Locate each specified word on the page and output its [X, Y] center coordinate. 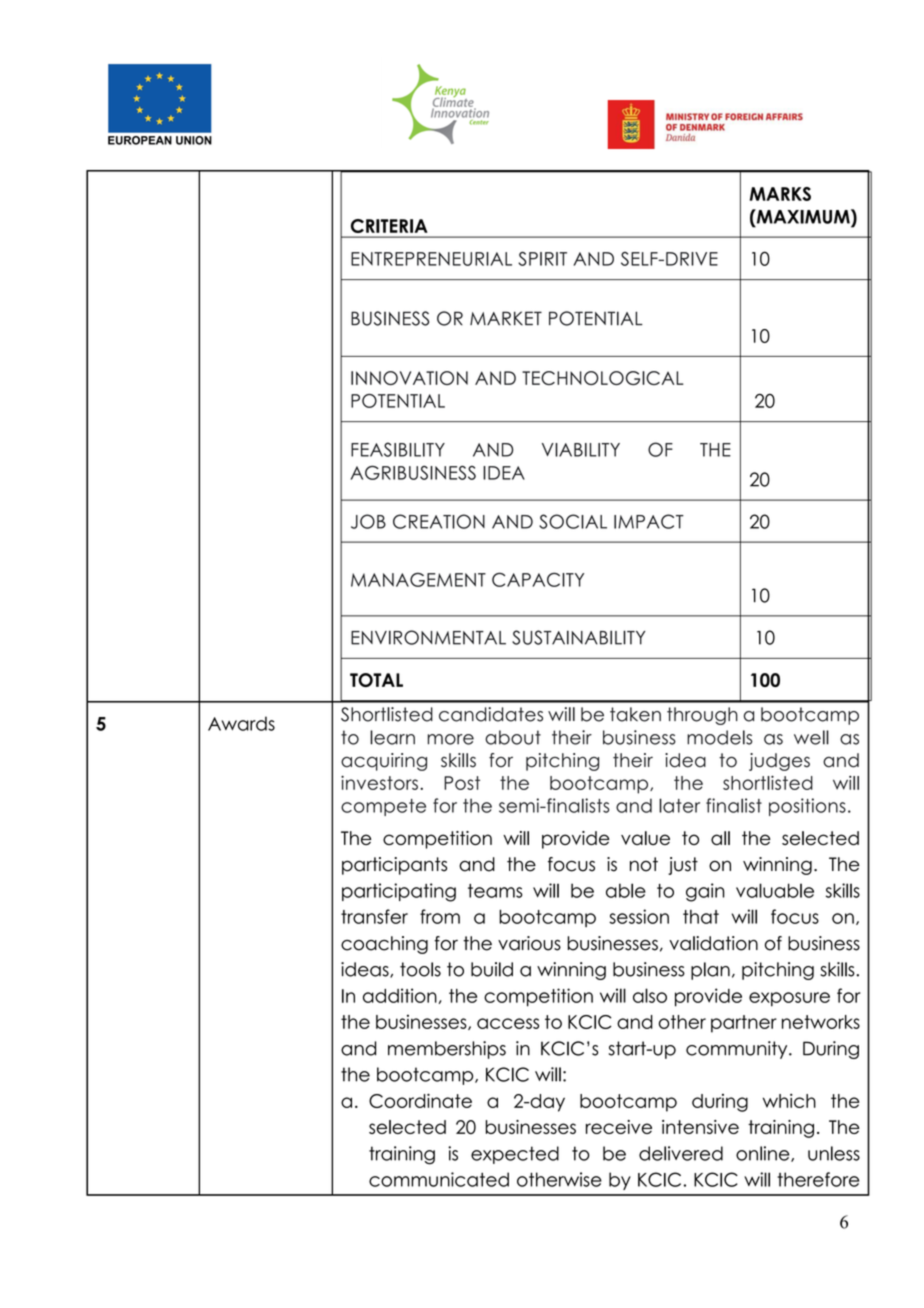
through [702, 716]
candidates [491, 714]
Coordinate [420, 1100]
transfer [374, 916]
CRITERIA [389, 226]
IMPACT [649, 521]
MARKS [780, 194]
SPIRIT [542, 258]
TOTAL [376, 680]
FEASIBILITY [398, 449]
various [529, 943]
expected [515, 1155]
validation [713, 943]
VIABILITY [581, 450]
